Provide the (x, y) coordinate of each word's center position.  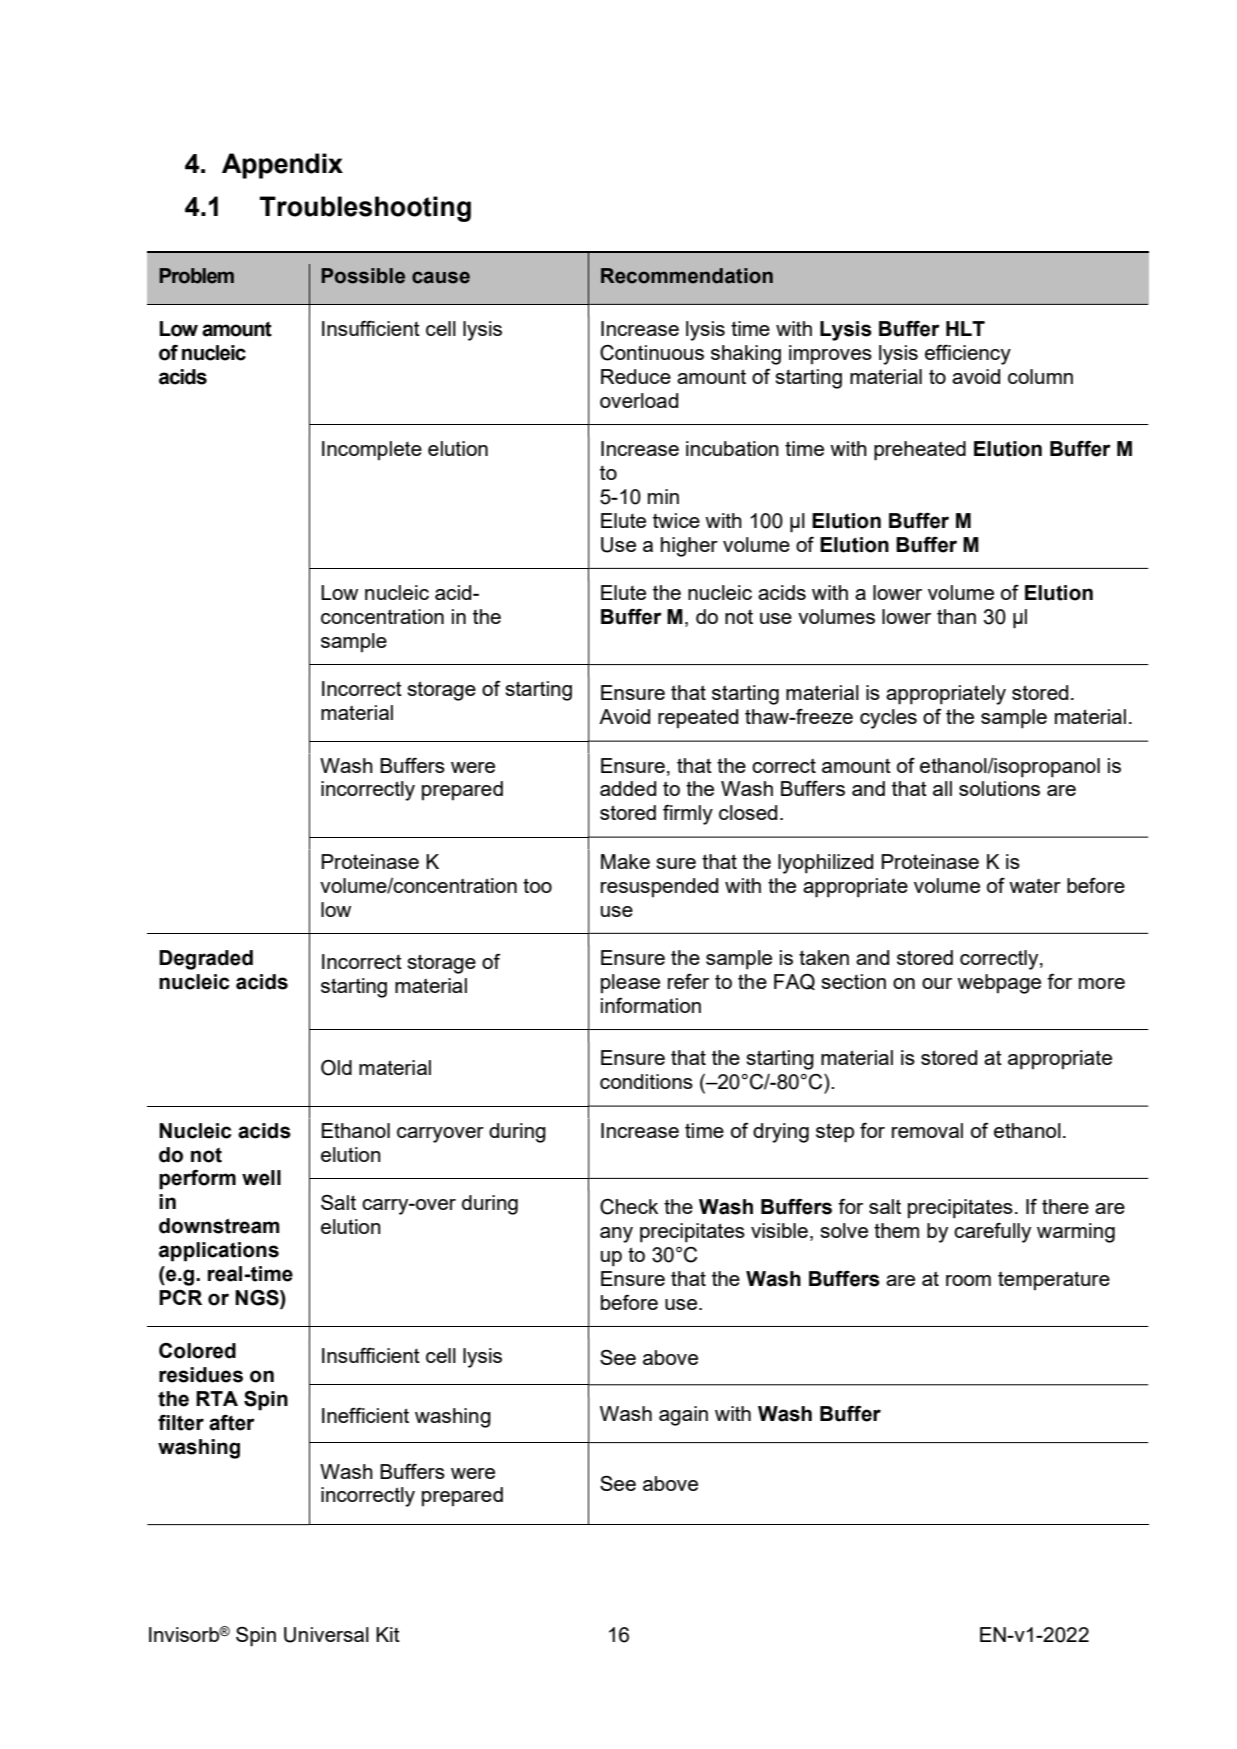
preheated (920, 451)
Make (625, 861)
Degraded (206, 960)
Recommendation (687, 276)
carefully (992, 1233)
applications (219, 1252)
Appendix (282, 166)
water (1035, 885)
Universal (326, 1635)
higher (689, 547)
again (683, 1416)
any (616, 1235)
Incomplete (372, 451)
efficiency (968, 354)
